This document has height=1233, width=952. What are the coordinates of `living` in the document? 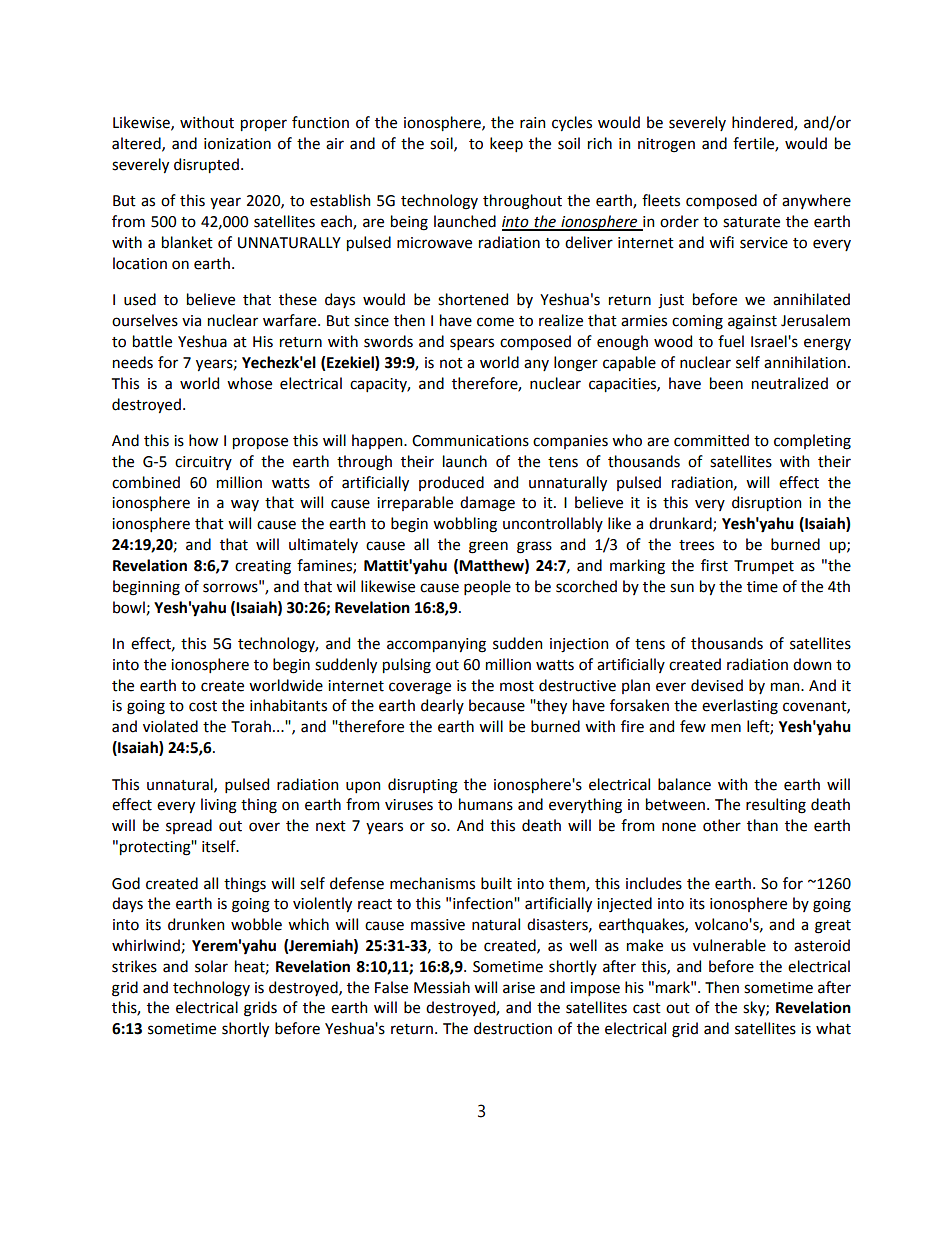 It's located at (219, 806).
